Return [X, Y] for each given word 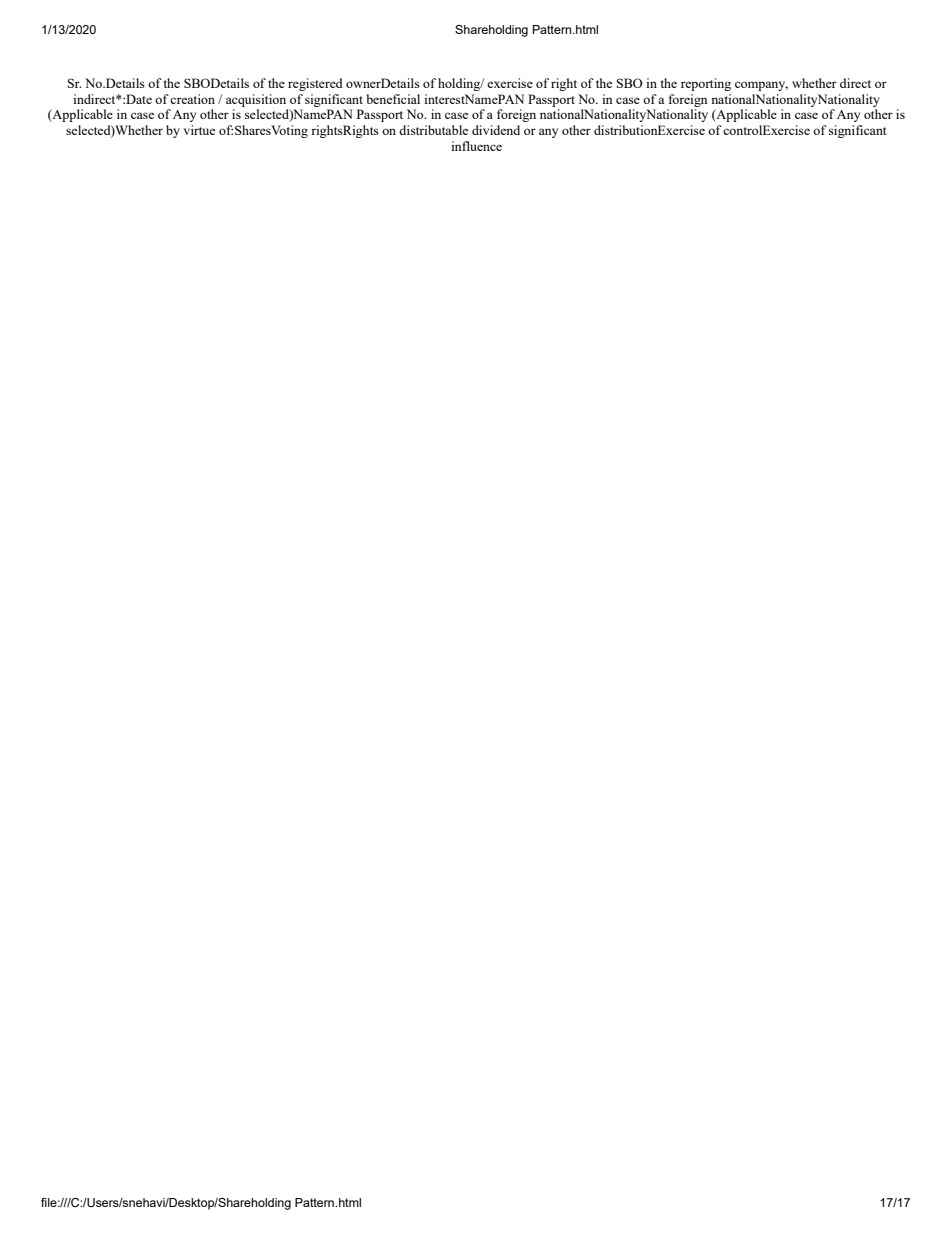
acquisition [256, 100]
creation [192, 99]
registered [315, 84]
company [761, 86]
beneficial [393, 99]
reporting [706, 84]
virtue [199, 130]
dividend [496, 130]
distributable [433, 130]
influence [476, 146]
